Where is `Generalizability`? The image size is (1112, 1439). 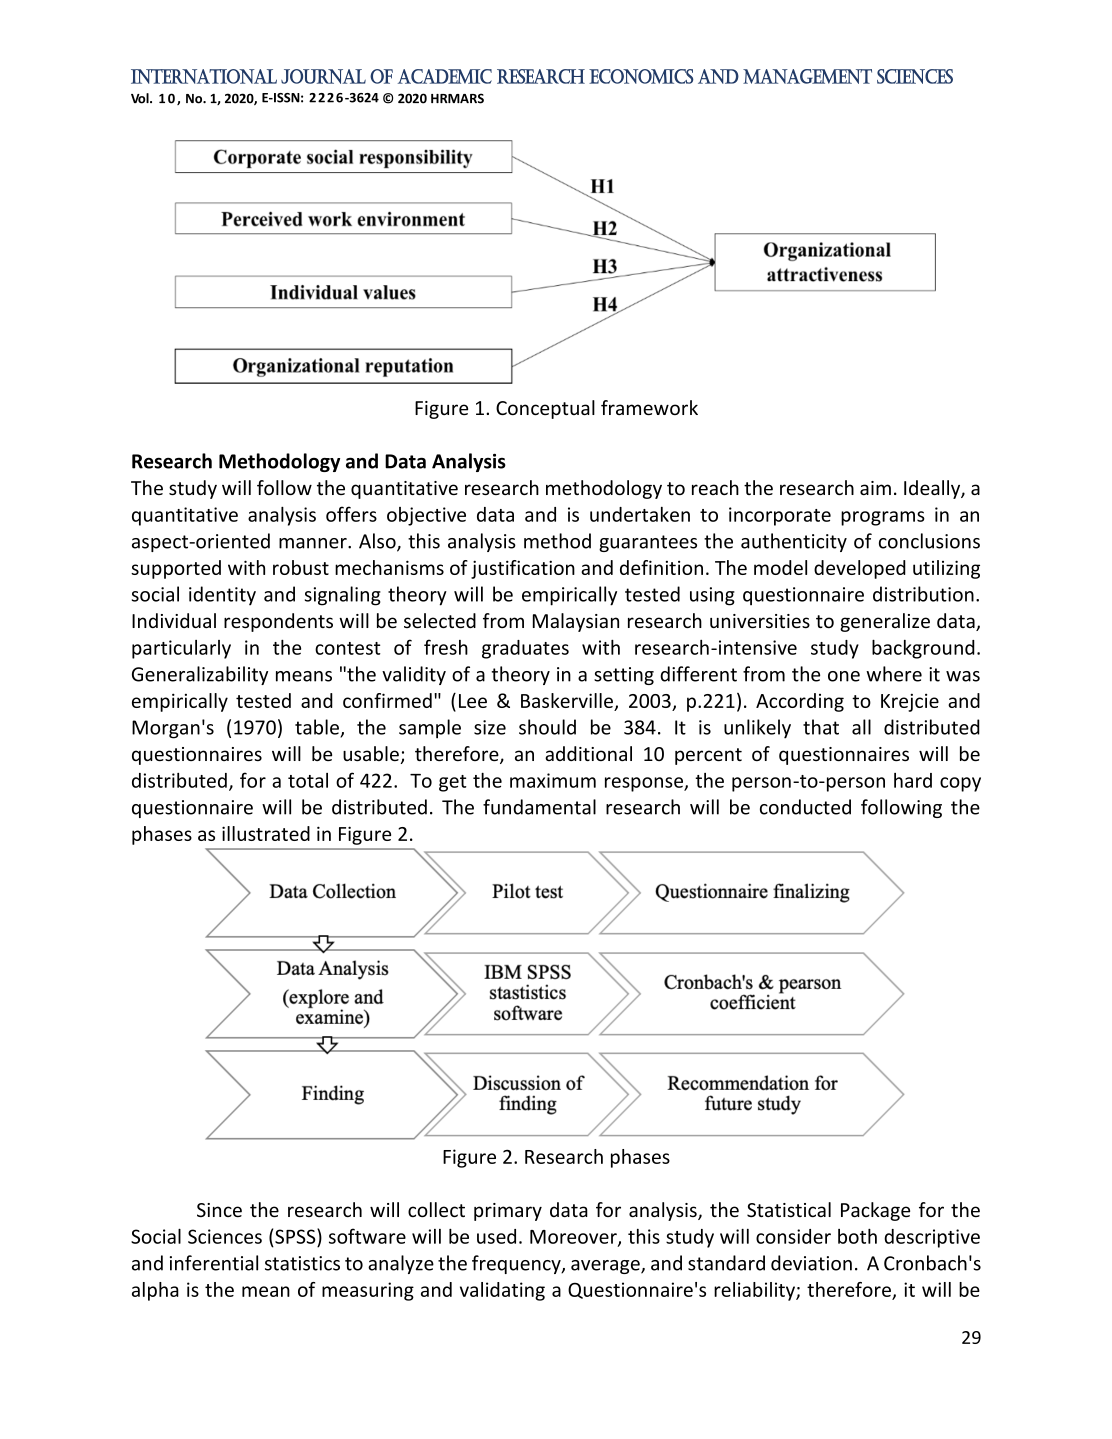
Generalizability is located at coordinates (200, 675).
